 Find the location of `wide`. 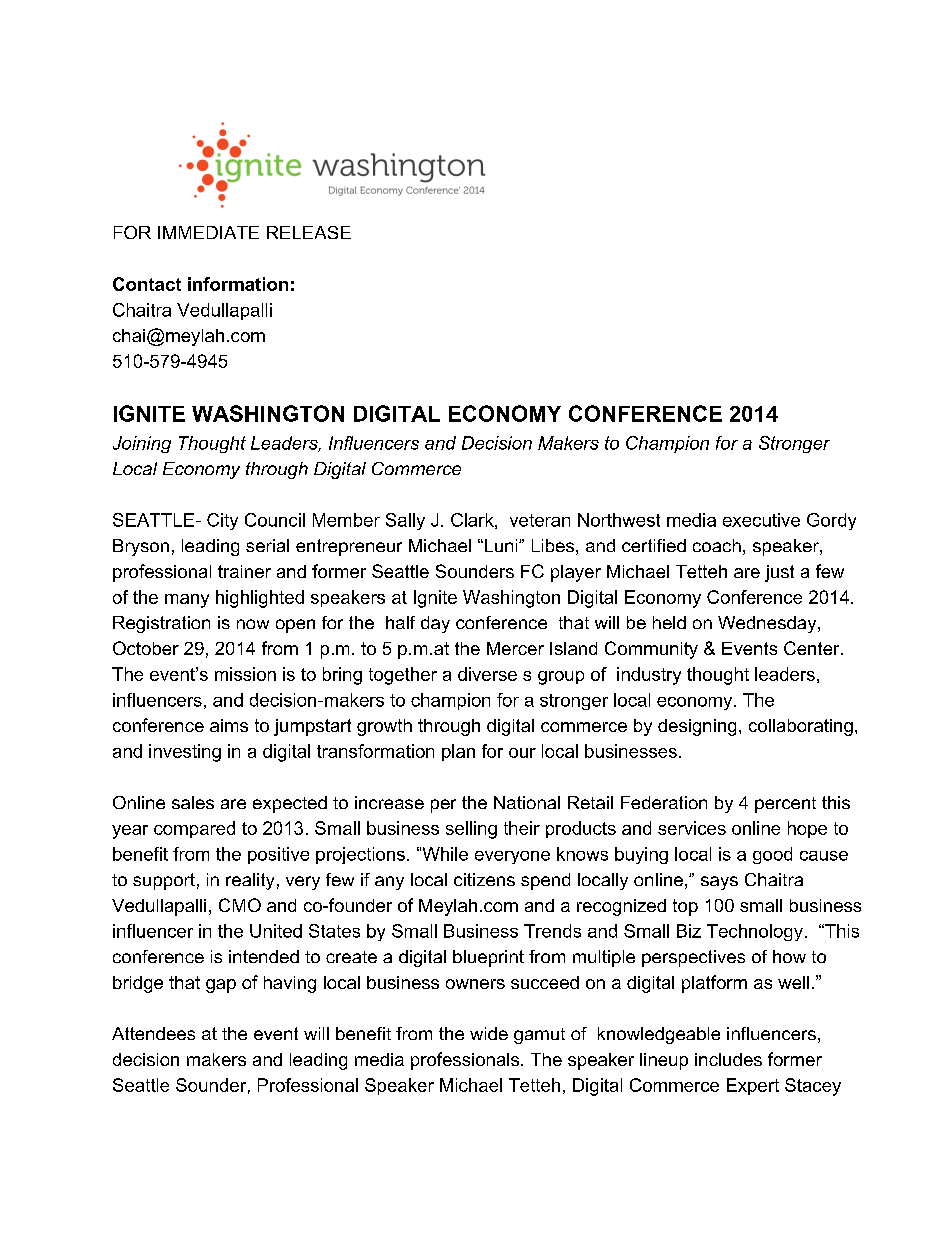

wide is located at coordinates (489, 1033).
